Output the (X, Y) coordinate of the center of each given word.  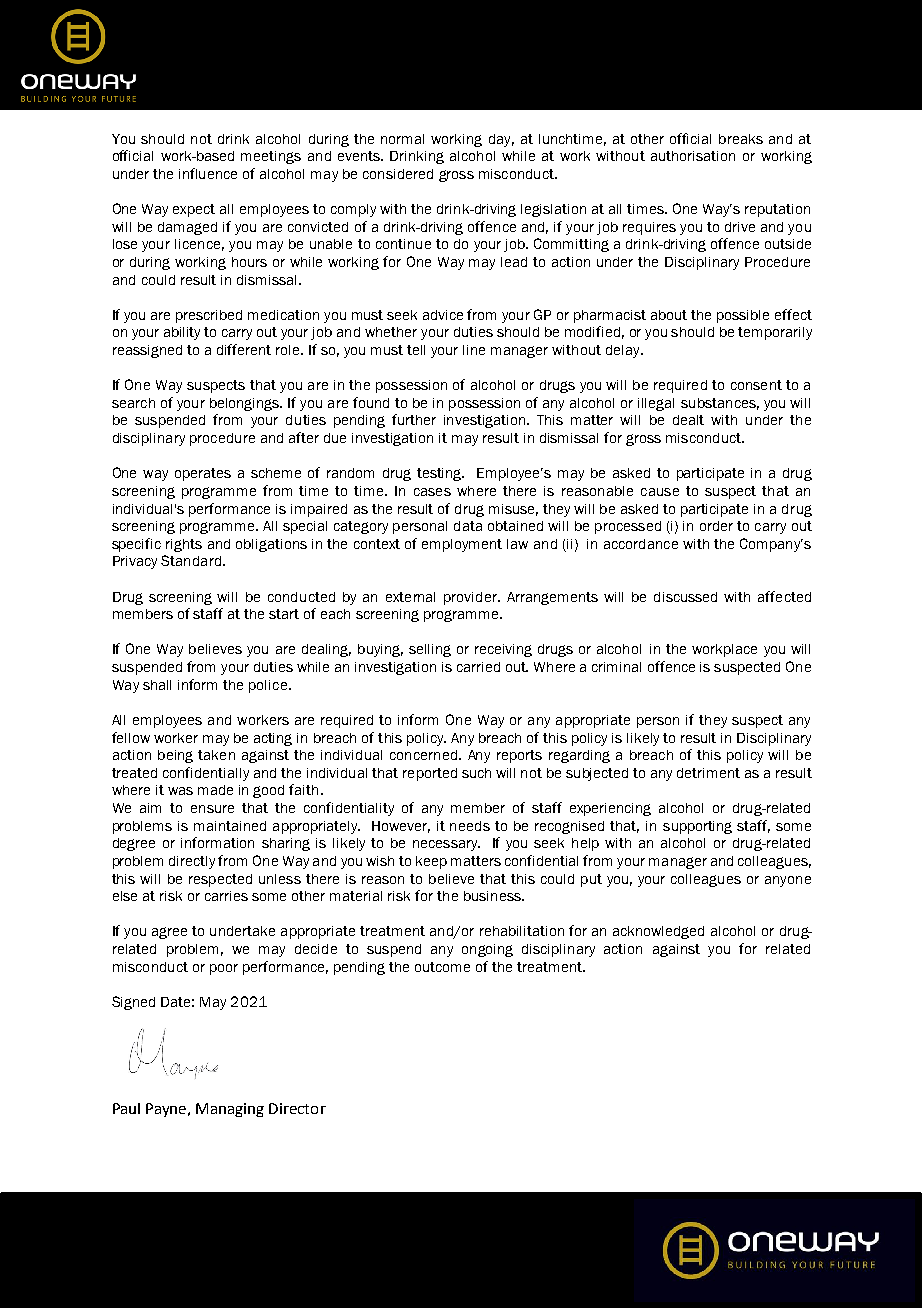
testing (440, 474)
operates (203, 474)
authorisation (693, 156)
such (476, 773)
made (215, 790)
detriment (708, 773)
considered (398, 174)
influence (208, 173)
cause (660, 492)
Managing (230, 1110)
